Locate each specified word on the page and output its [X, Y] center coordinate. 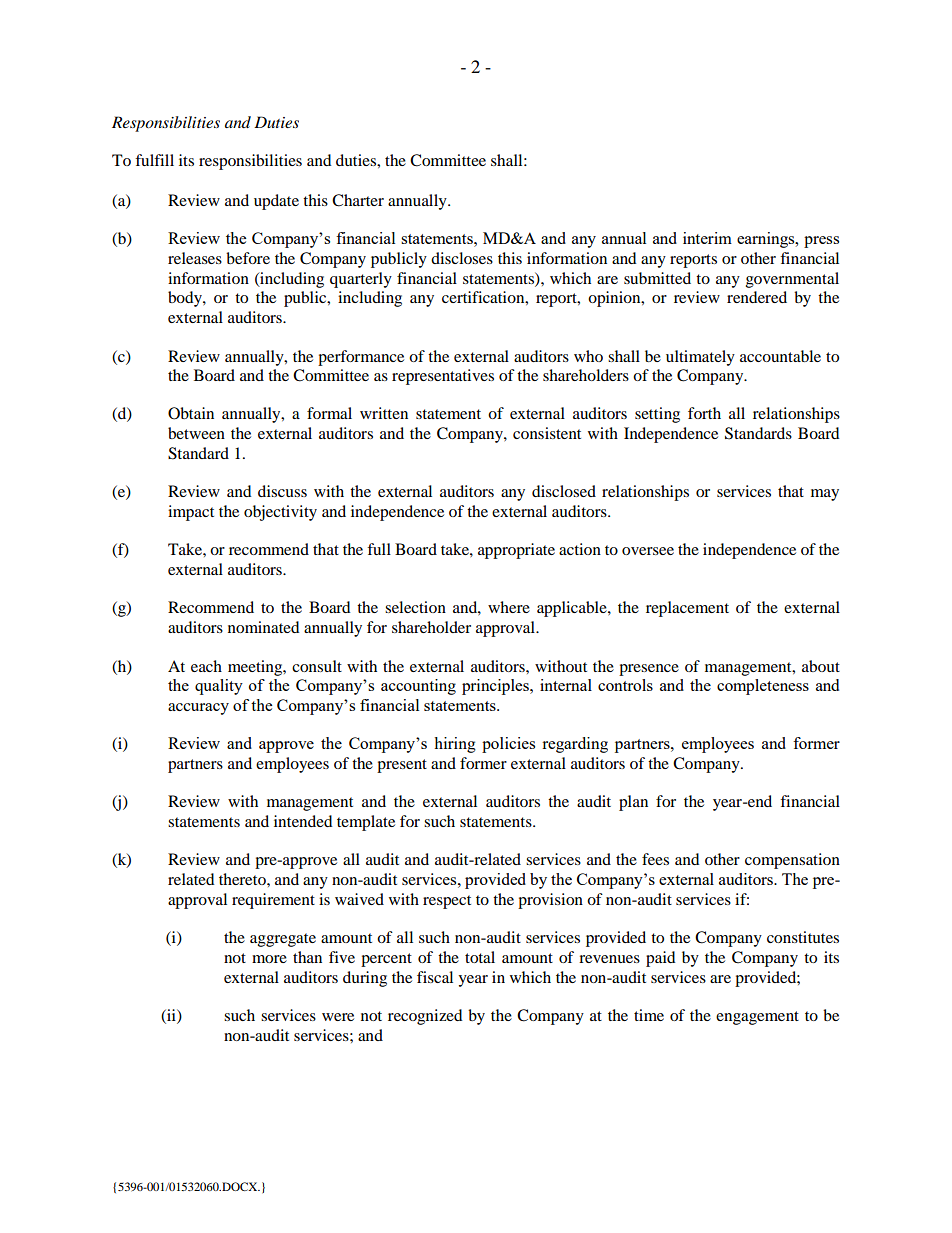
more [269, 959]
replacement [687, 609]
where [509, 607]
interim [707, 238]
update [276, 202]
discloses [462, 258]
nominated [264, 627]
